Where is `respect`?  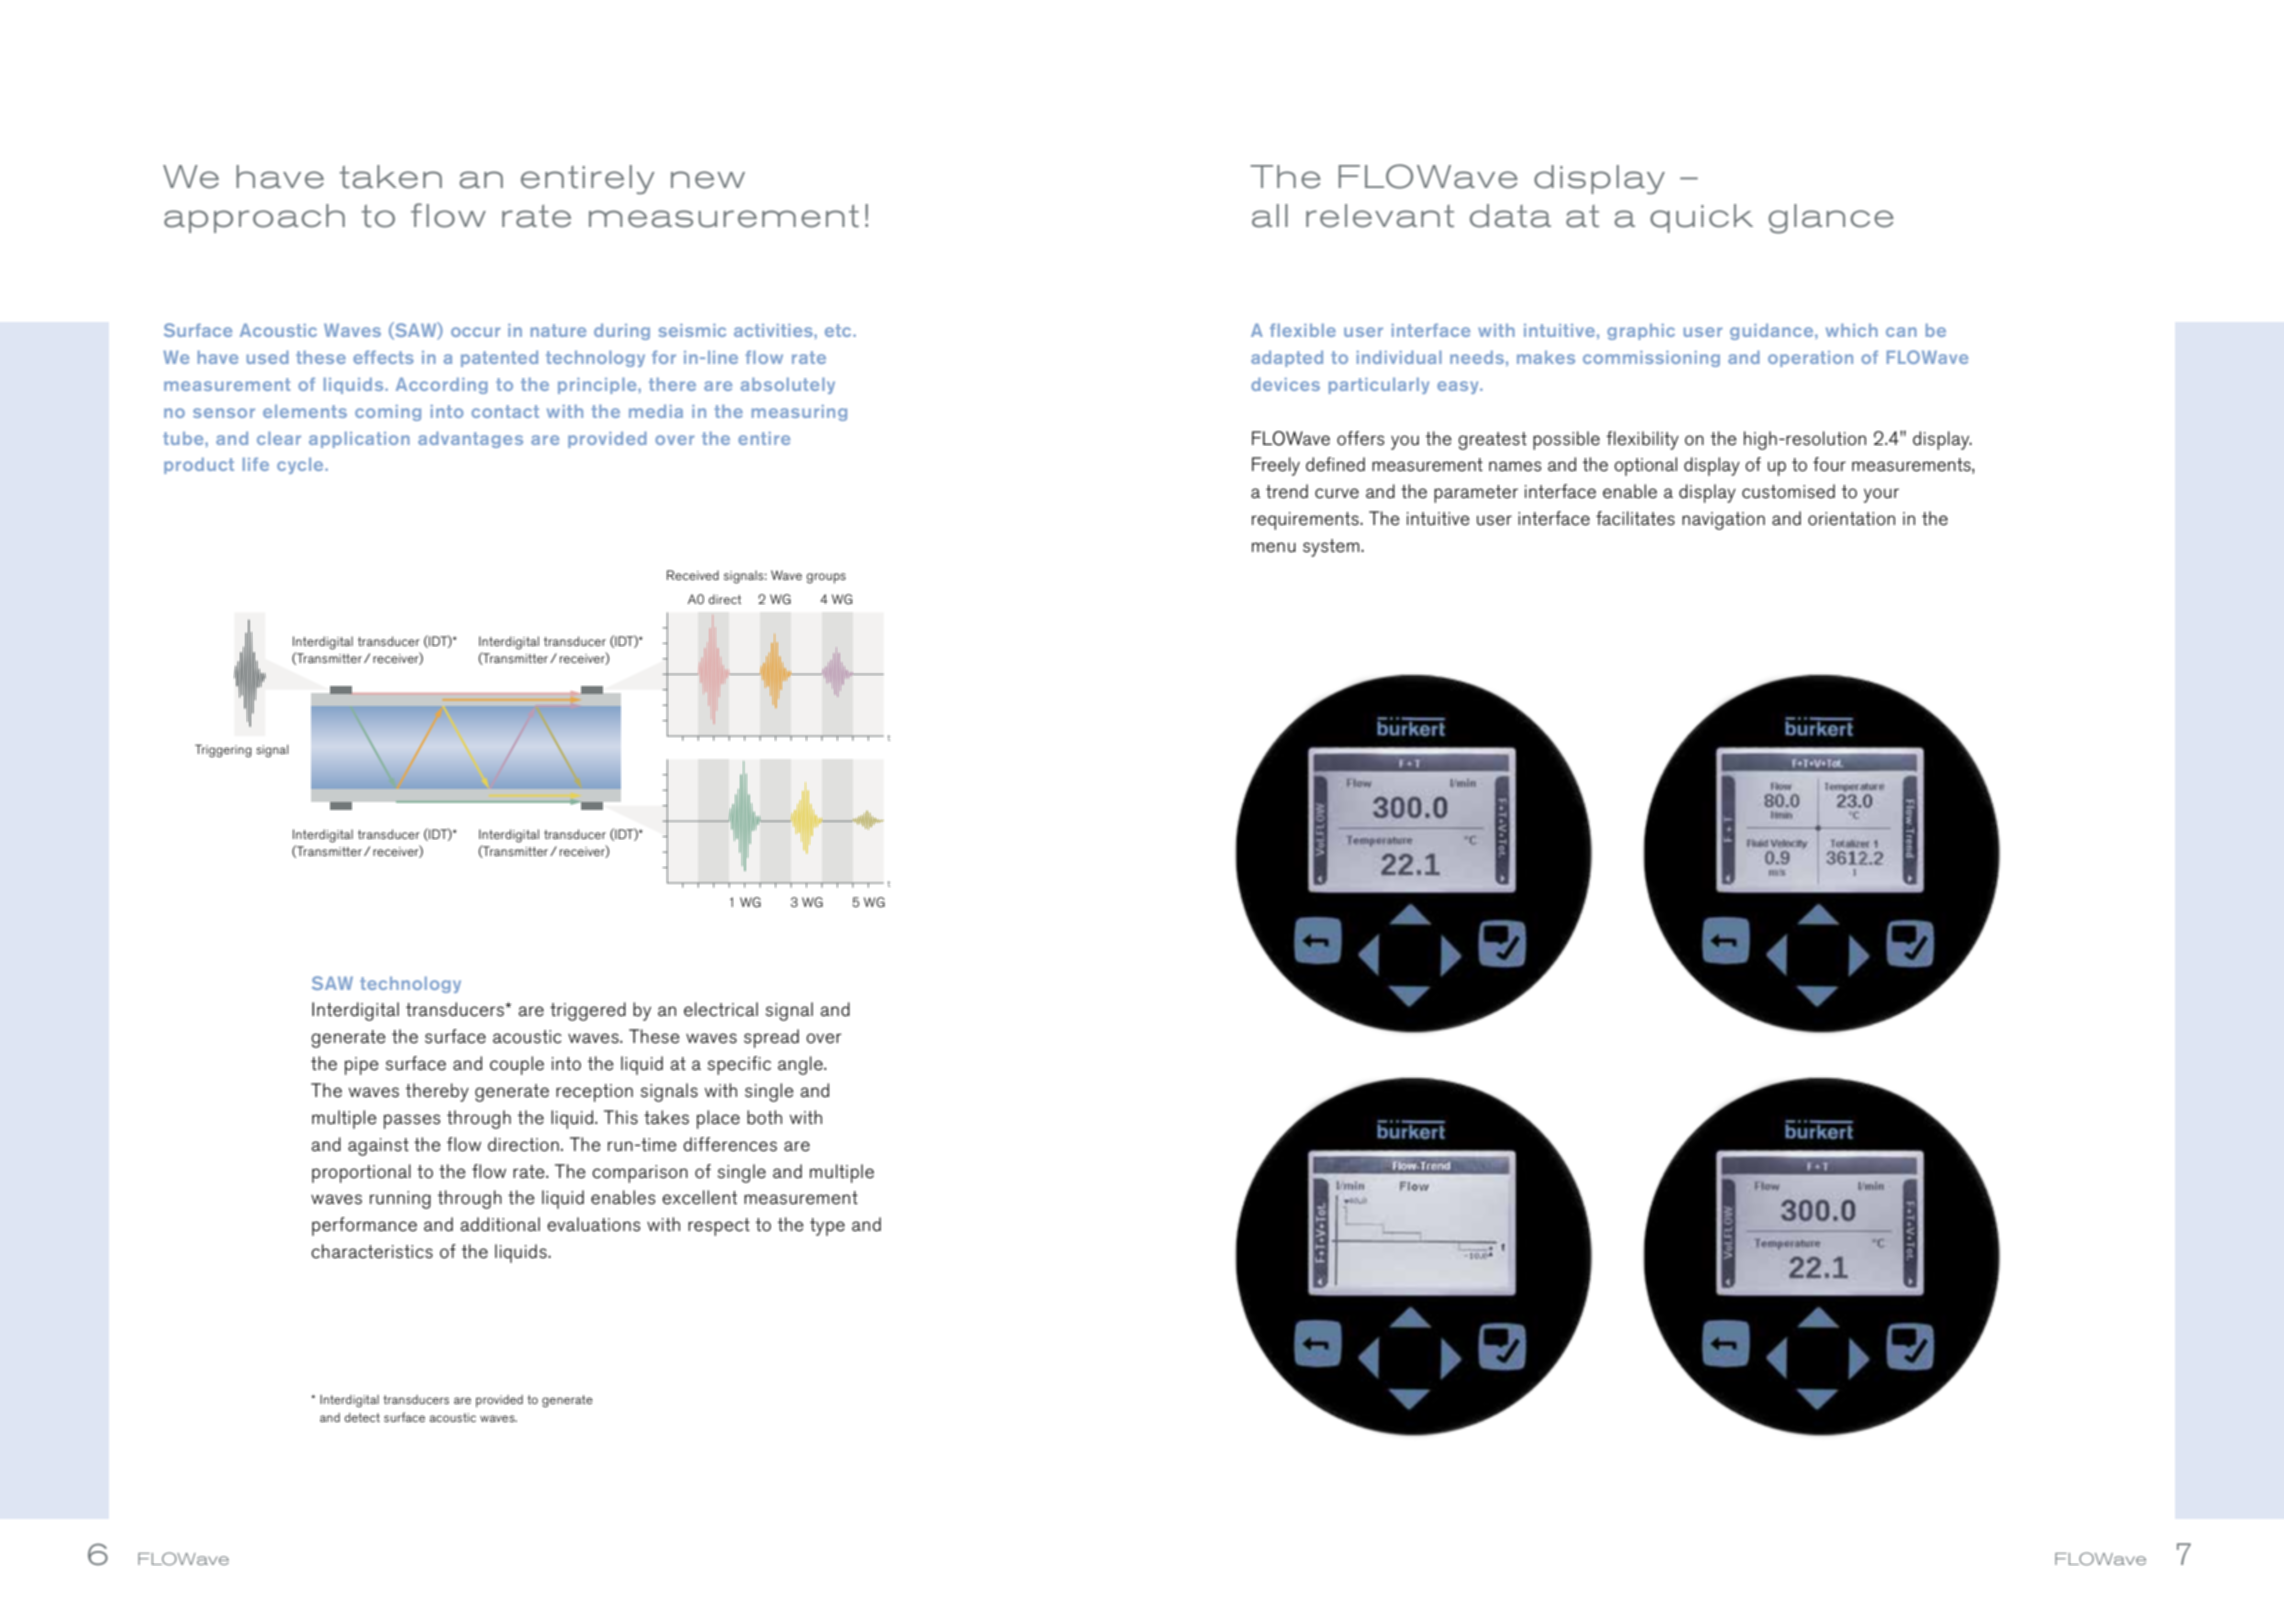
respect is located at coordinates (719, 1227).
